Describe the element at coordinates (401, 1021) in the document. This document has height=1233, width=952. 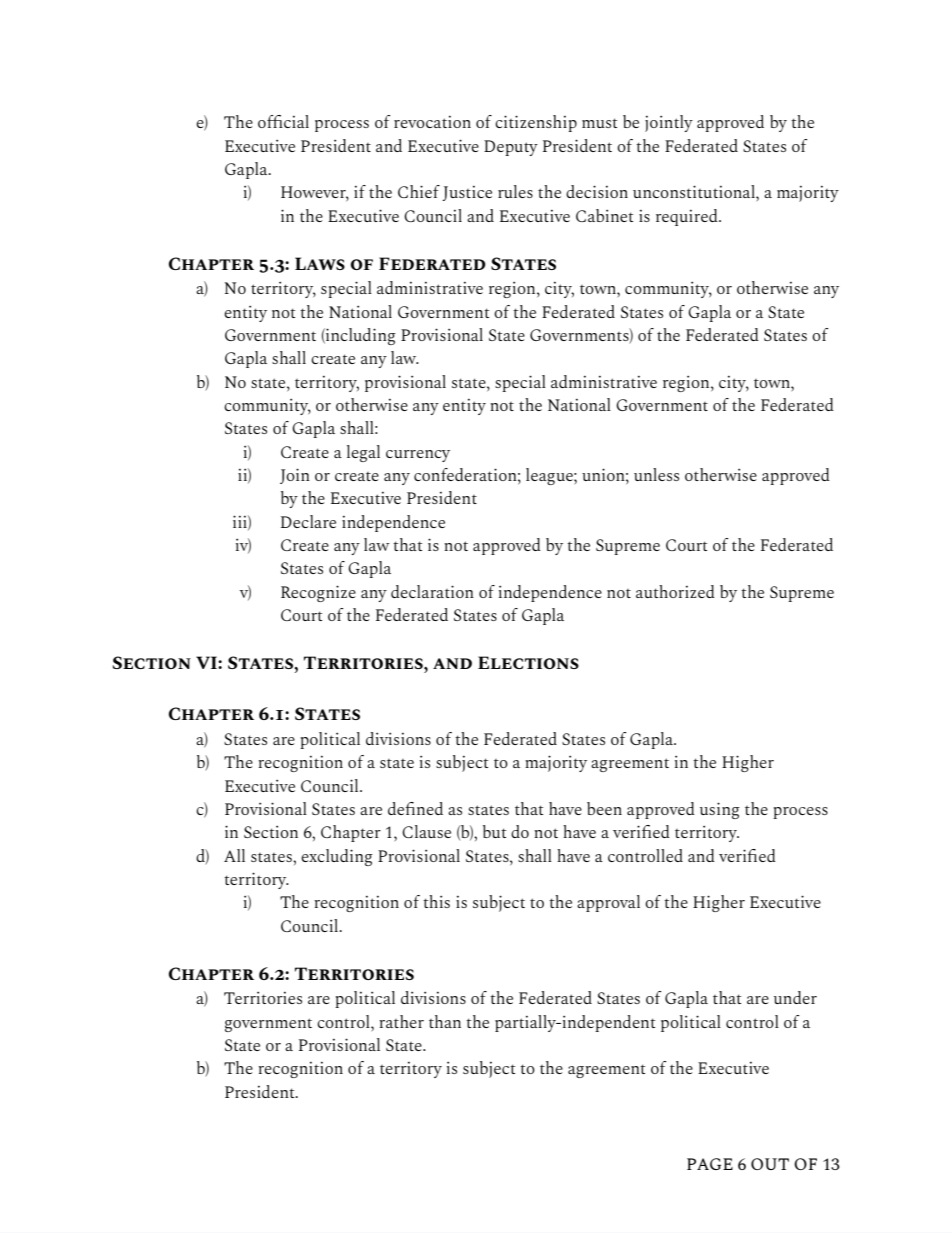
I see `rather` at that location.
